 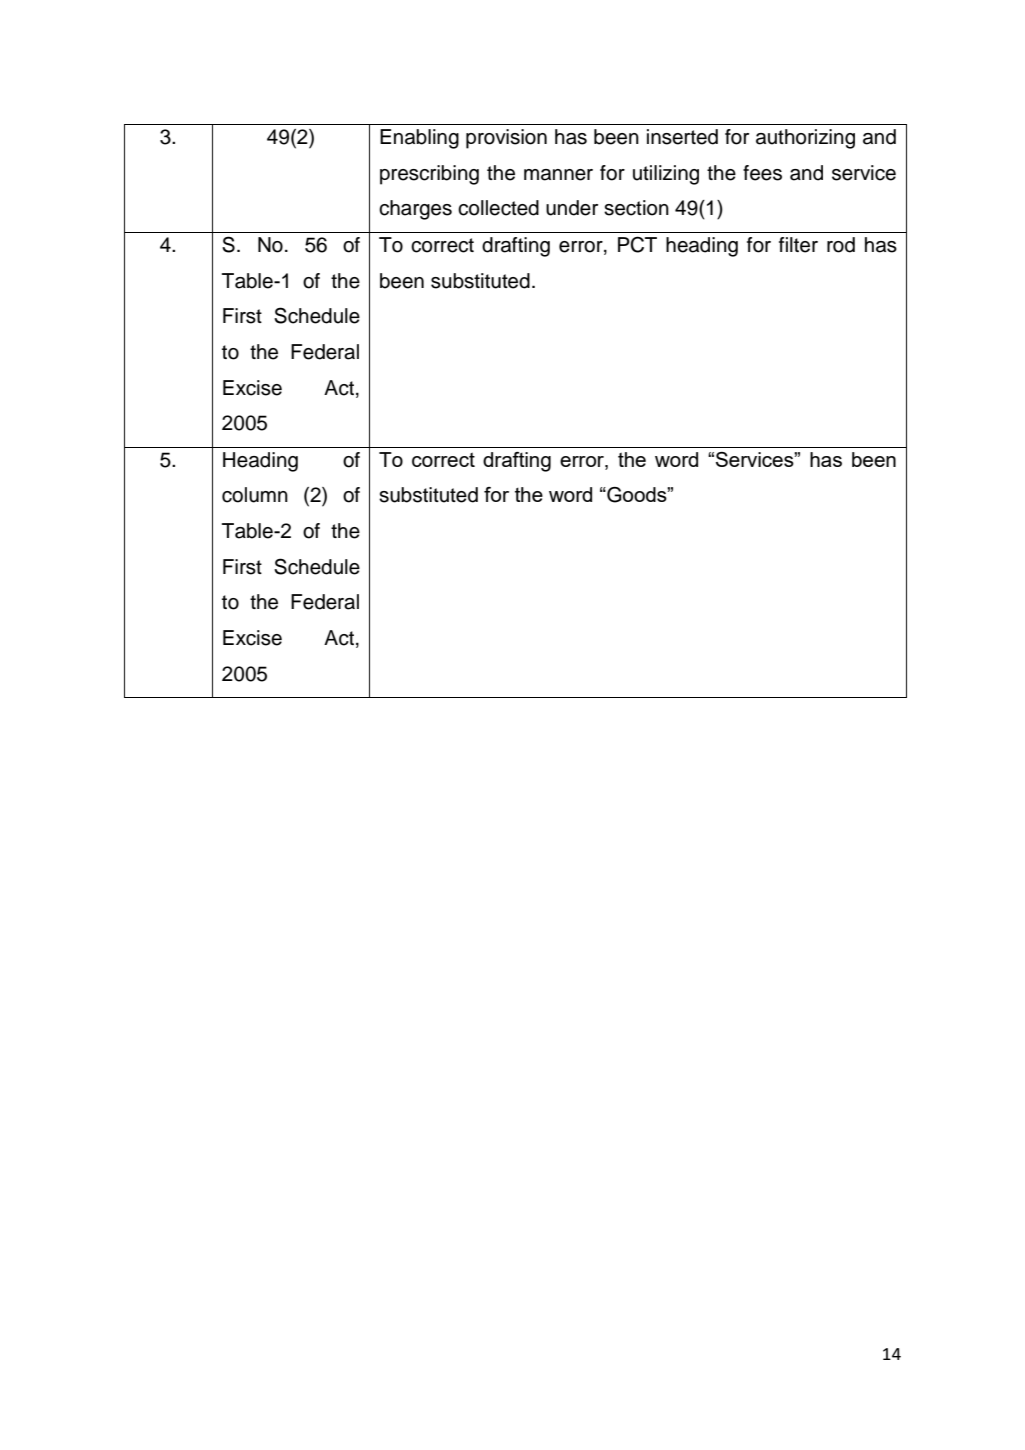 I want to click on Enabling, so click(x=419, y=139).
